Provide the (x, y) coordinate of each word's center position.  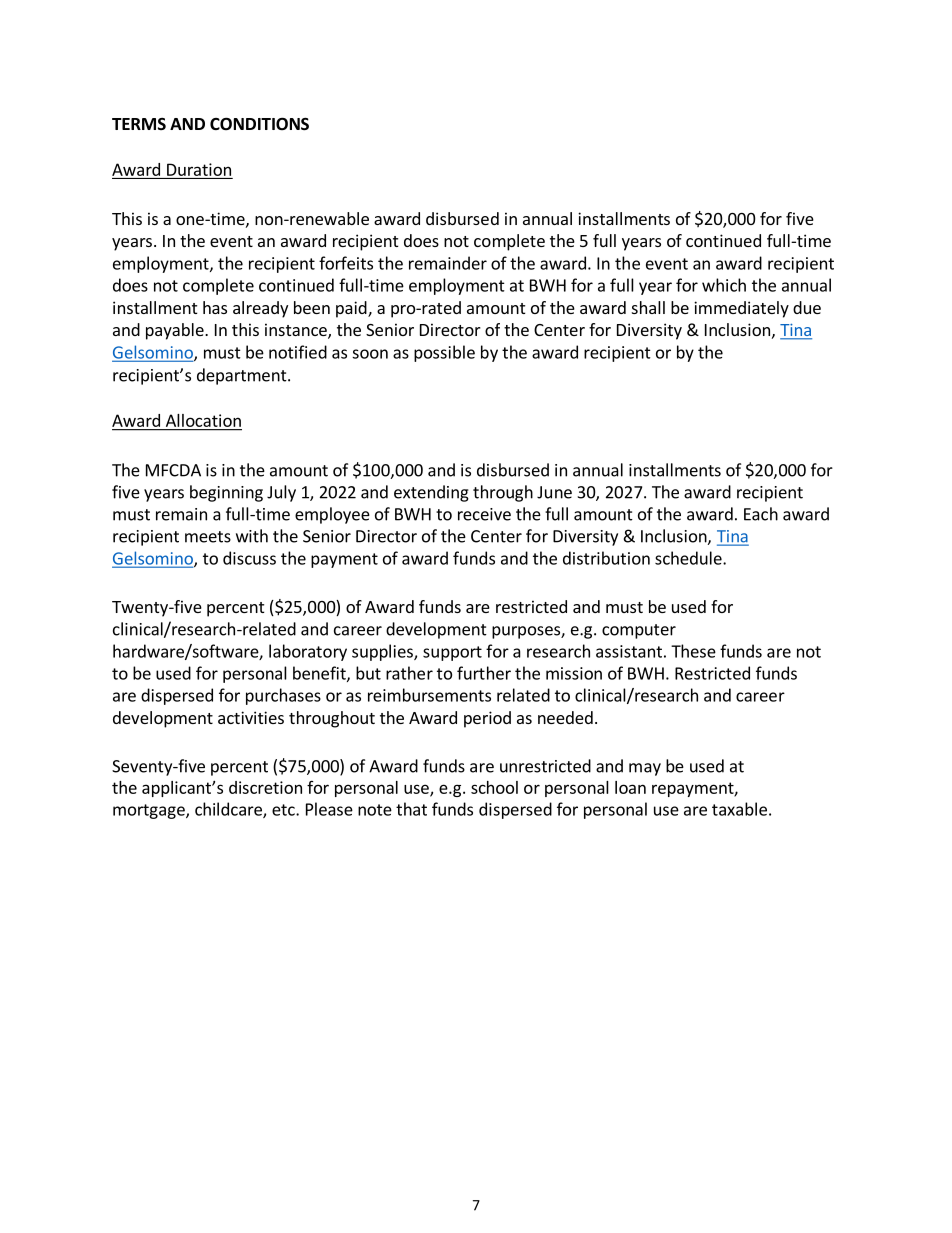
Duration (199, 169)
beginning (226, 493)
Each (761, 514)
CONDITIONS (259, 124)
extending (431, 493)
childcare (229, 810)
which (724, 285)
